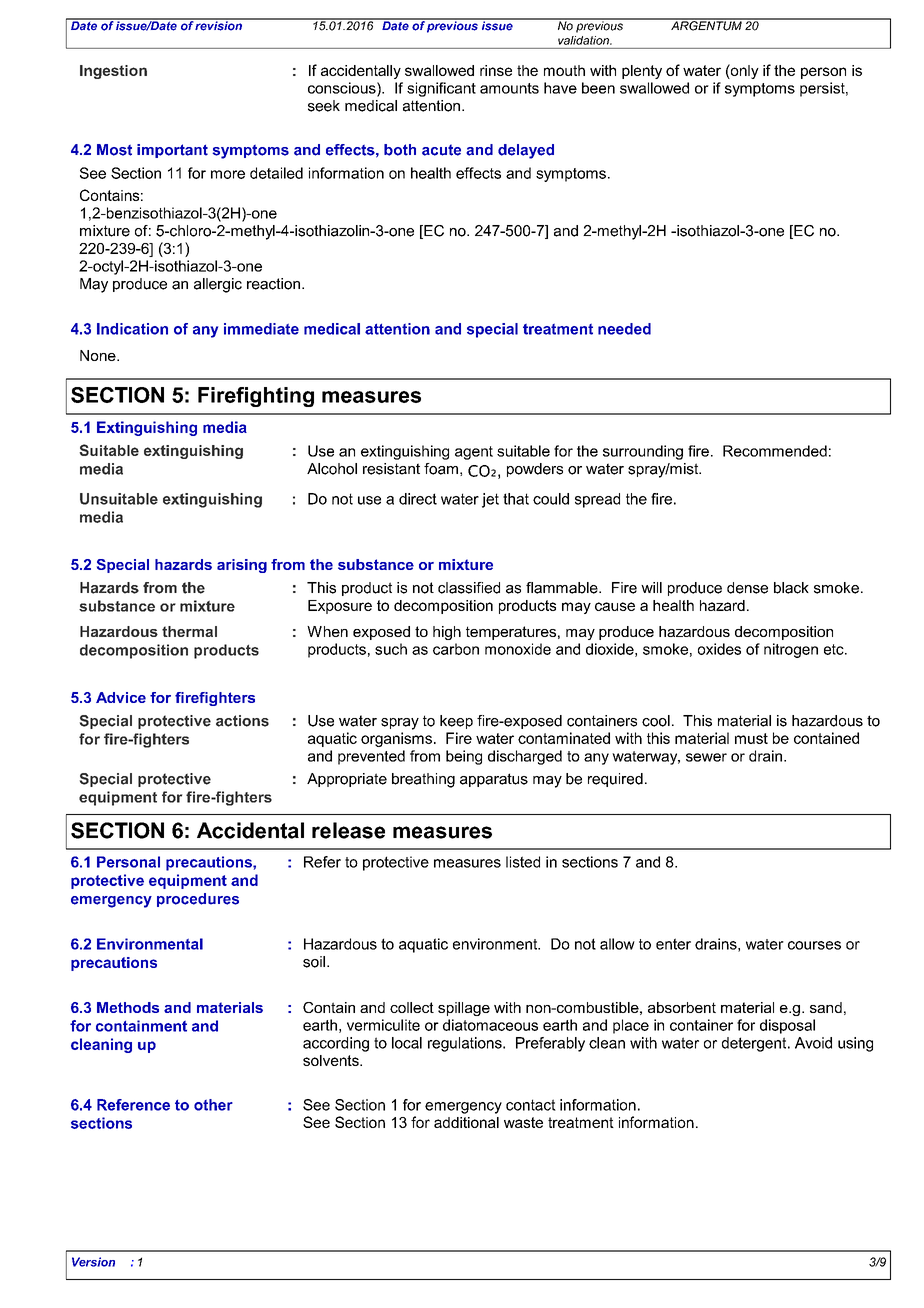 The width and height of the page is (924, 1308). I want to click on rinse, so click(496, 70).
